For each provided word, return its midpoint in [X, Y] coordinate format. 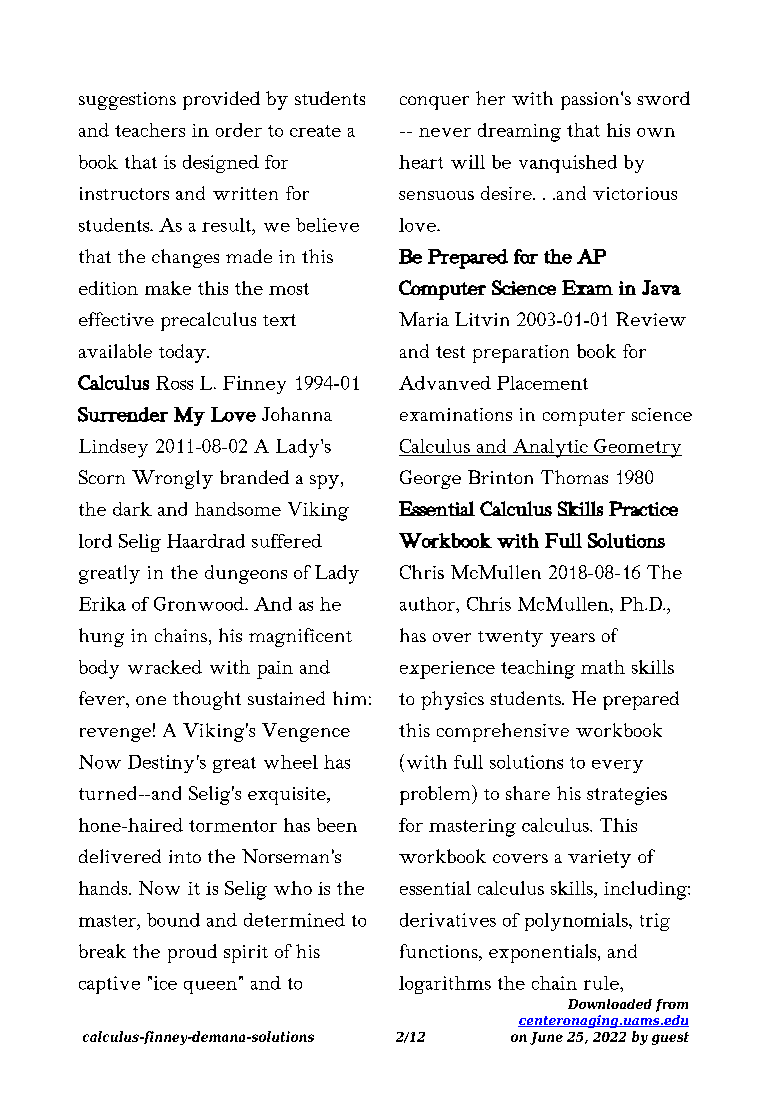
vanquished [568, 164]
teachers [150, 130]
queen [212, 986]
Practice [643, 508]
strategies [627, 796]
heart [421, 162]
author [428, 604]
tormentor [233, 826]
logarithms [445, 985]
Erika [102, 604]
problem [436, 795]
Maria [424, 319]
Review [651, 319]
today [183, 353]
